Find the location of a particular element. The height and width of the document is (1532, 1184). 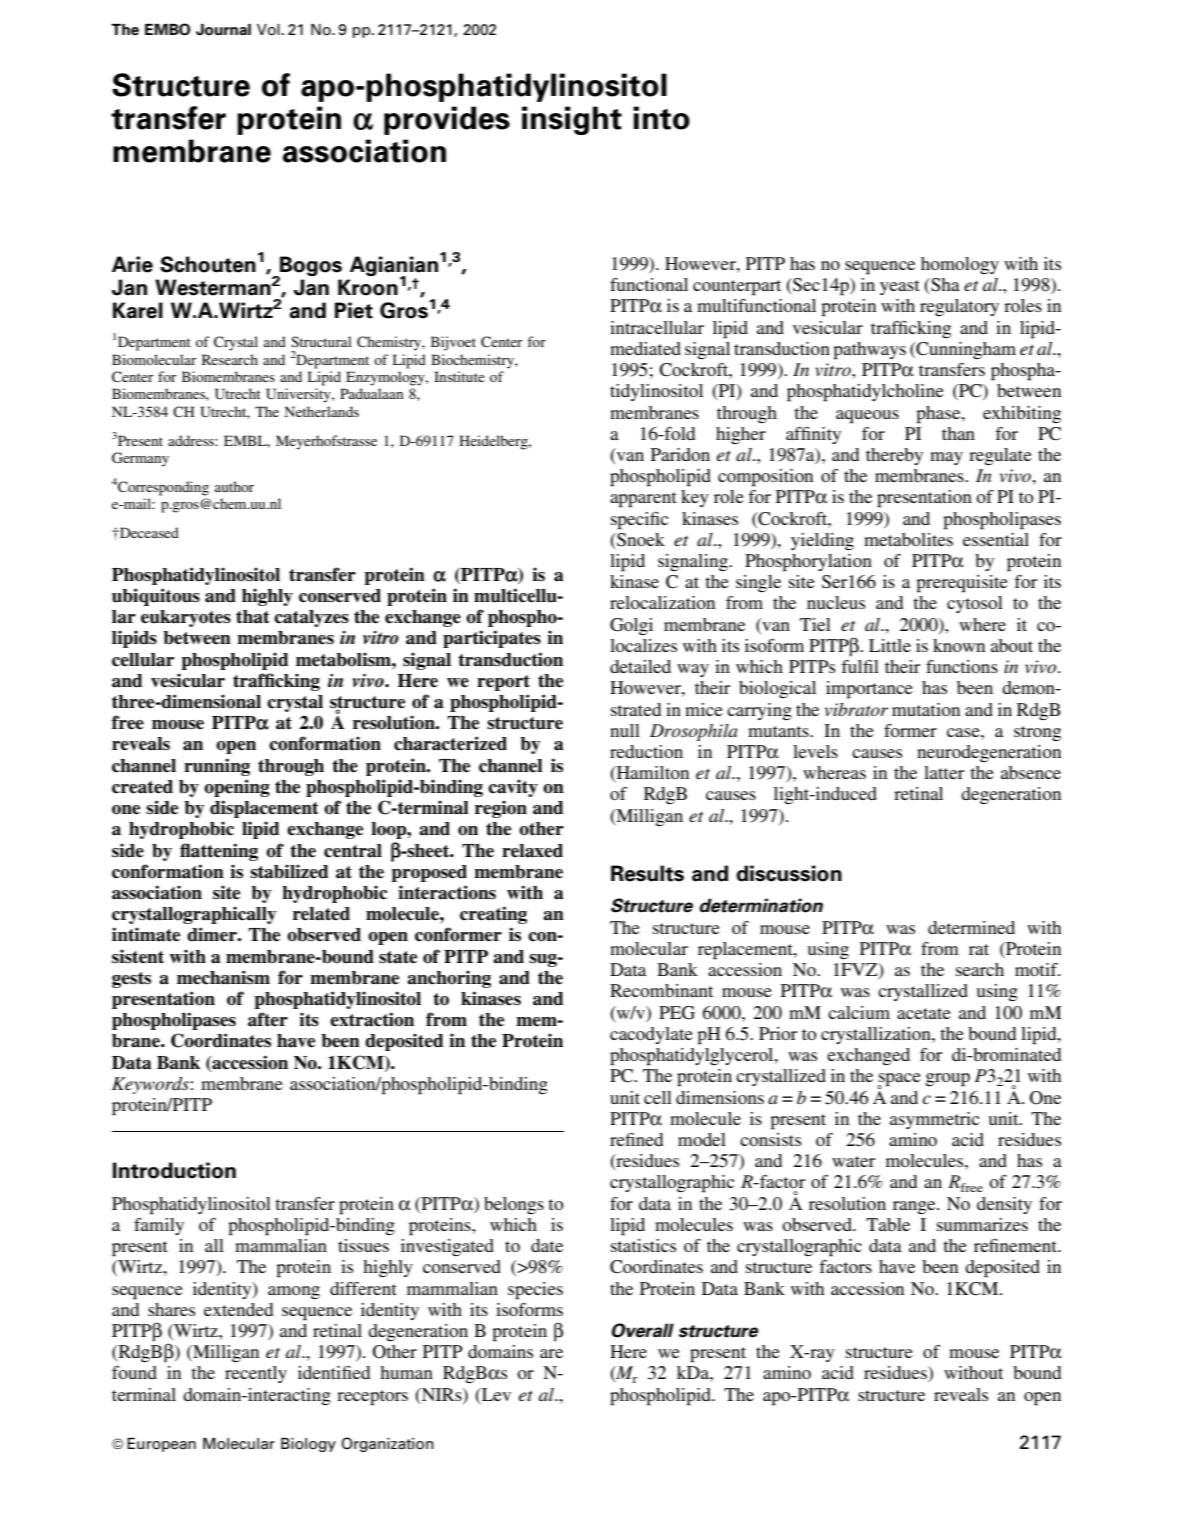

mutation is located at coordinates (926, 709).
